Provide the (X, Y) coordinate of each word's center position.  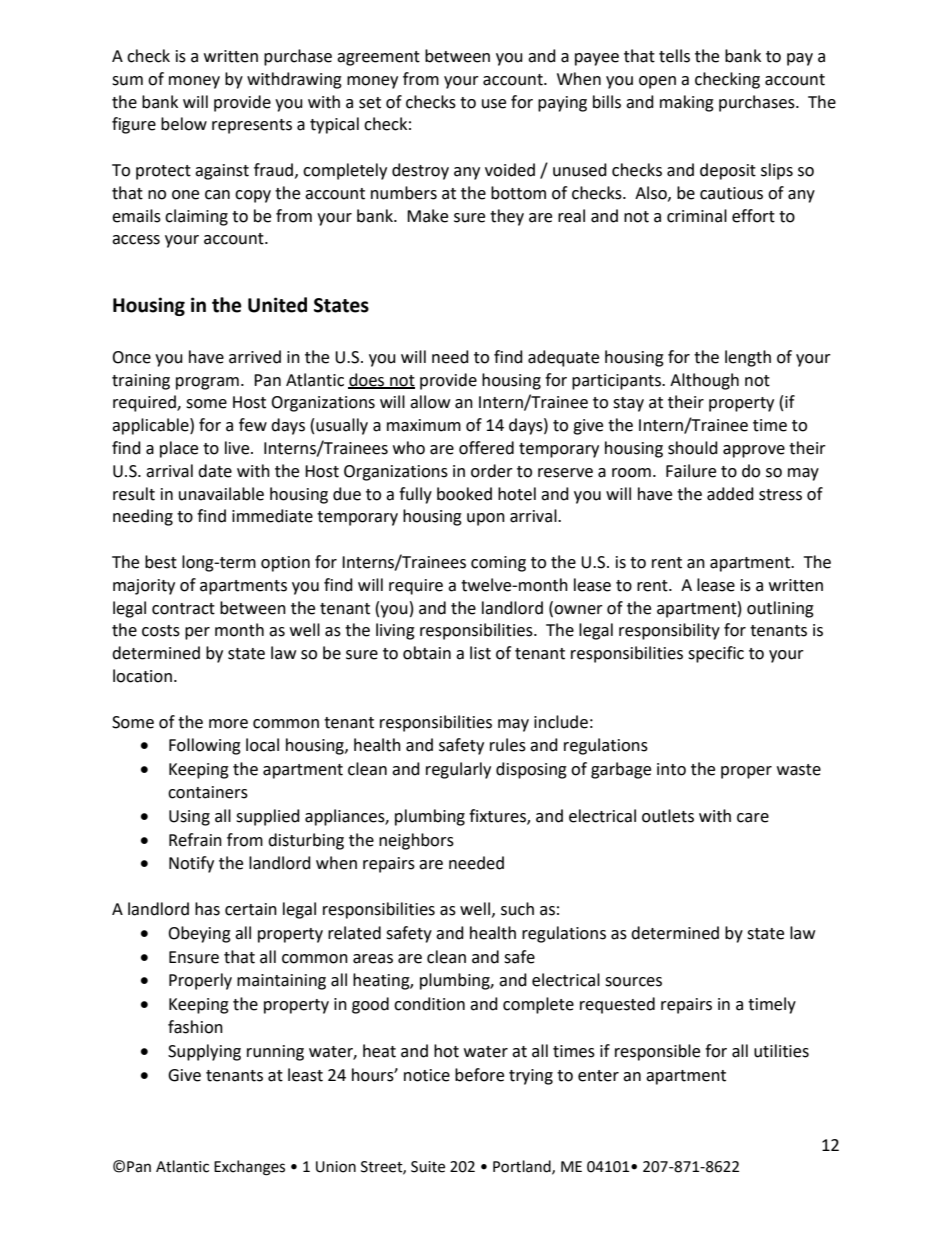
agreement (378, 58)
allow (430, 402)
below (184, 124)
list (480, 653)
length (748, 358)
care (753, 818)
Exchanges (249, 1168)
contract (183, 609)
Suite (428, 1167)
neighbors (416, 841)
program (207, 383)
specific (716, 654)
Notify (191, 864)
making (687, 103)
